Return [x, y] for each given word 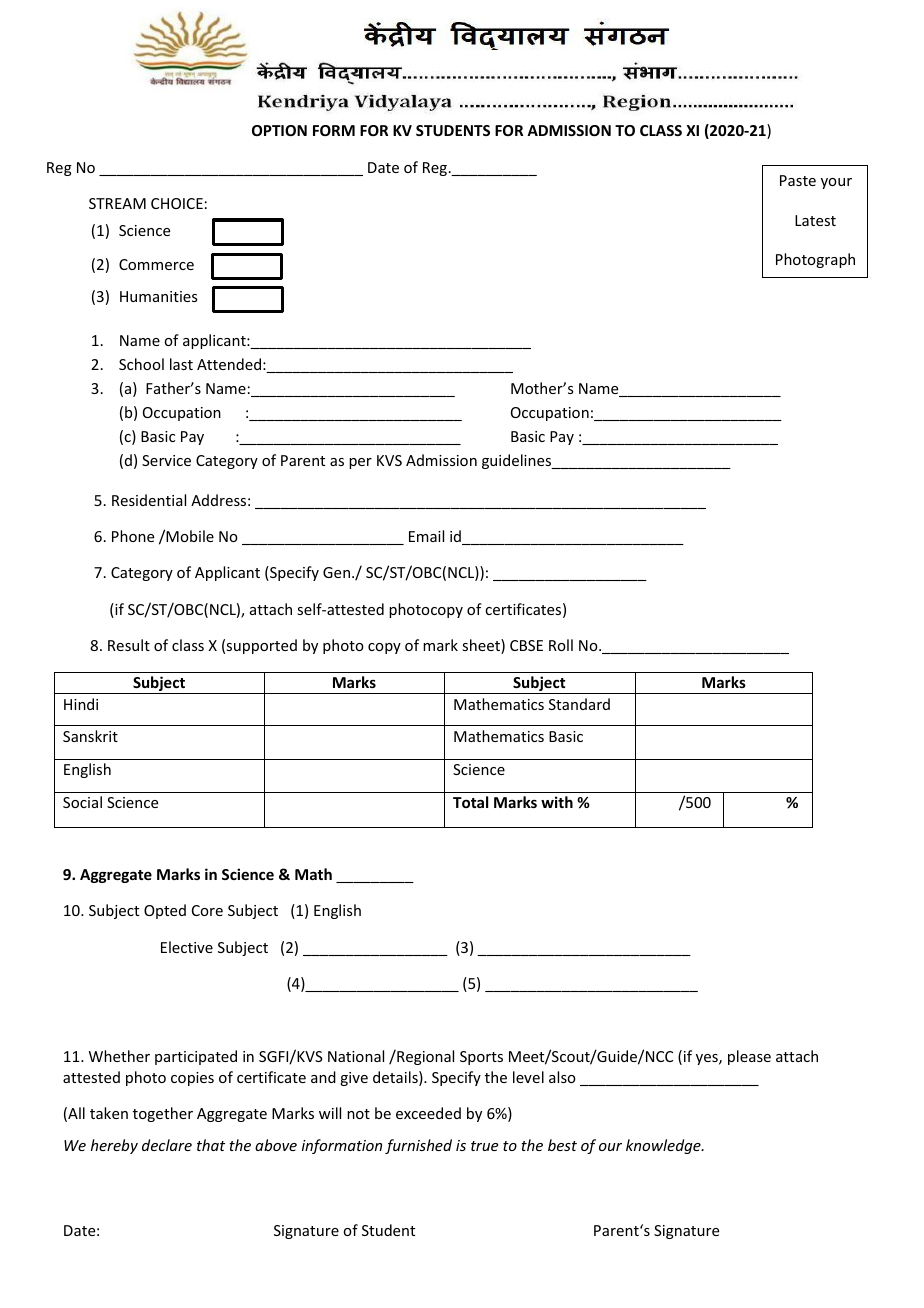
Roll [561, 645]
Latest [815, 220]
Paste [798, 180]
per [360, 463]
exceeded [428, 1113]
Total [470, 802]
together [163, 1114]
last [181, 364]
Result [129, 645]
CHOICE [177, 203]
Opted [165, 911]
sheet [482, 646]
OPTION [279, 130]
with [557, 802]
